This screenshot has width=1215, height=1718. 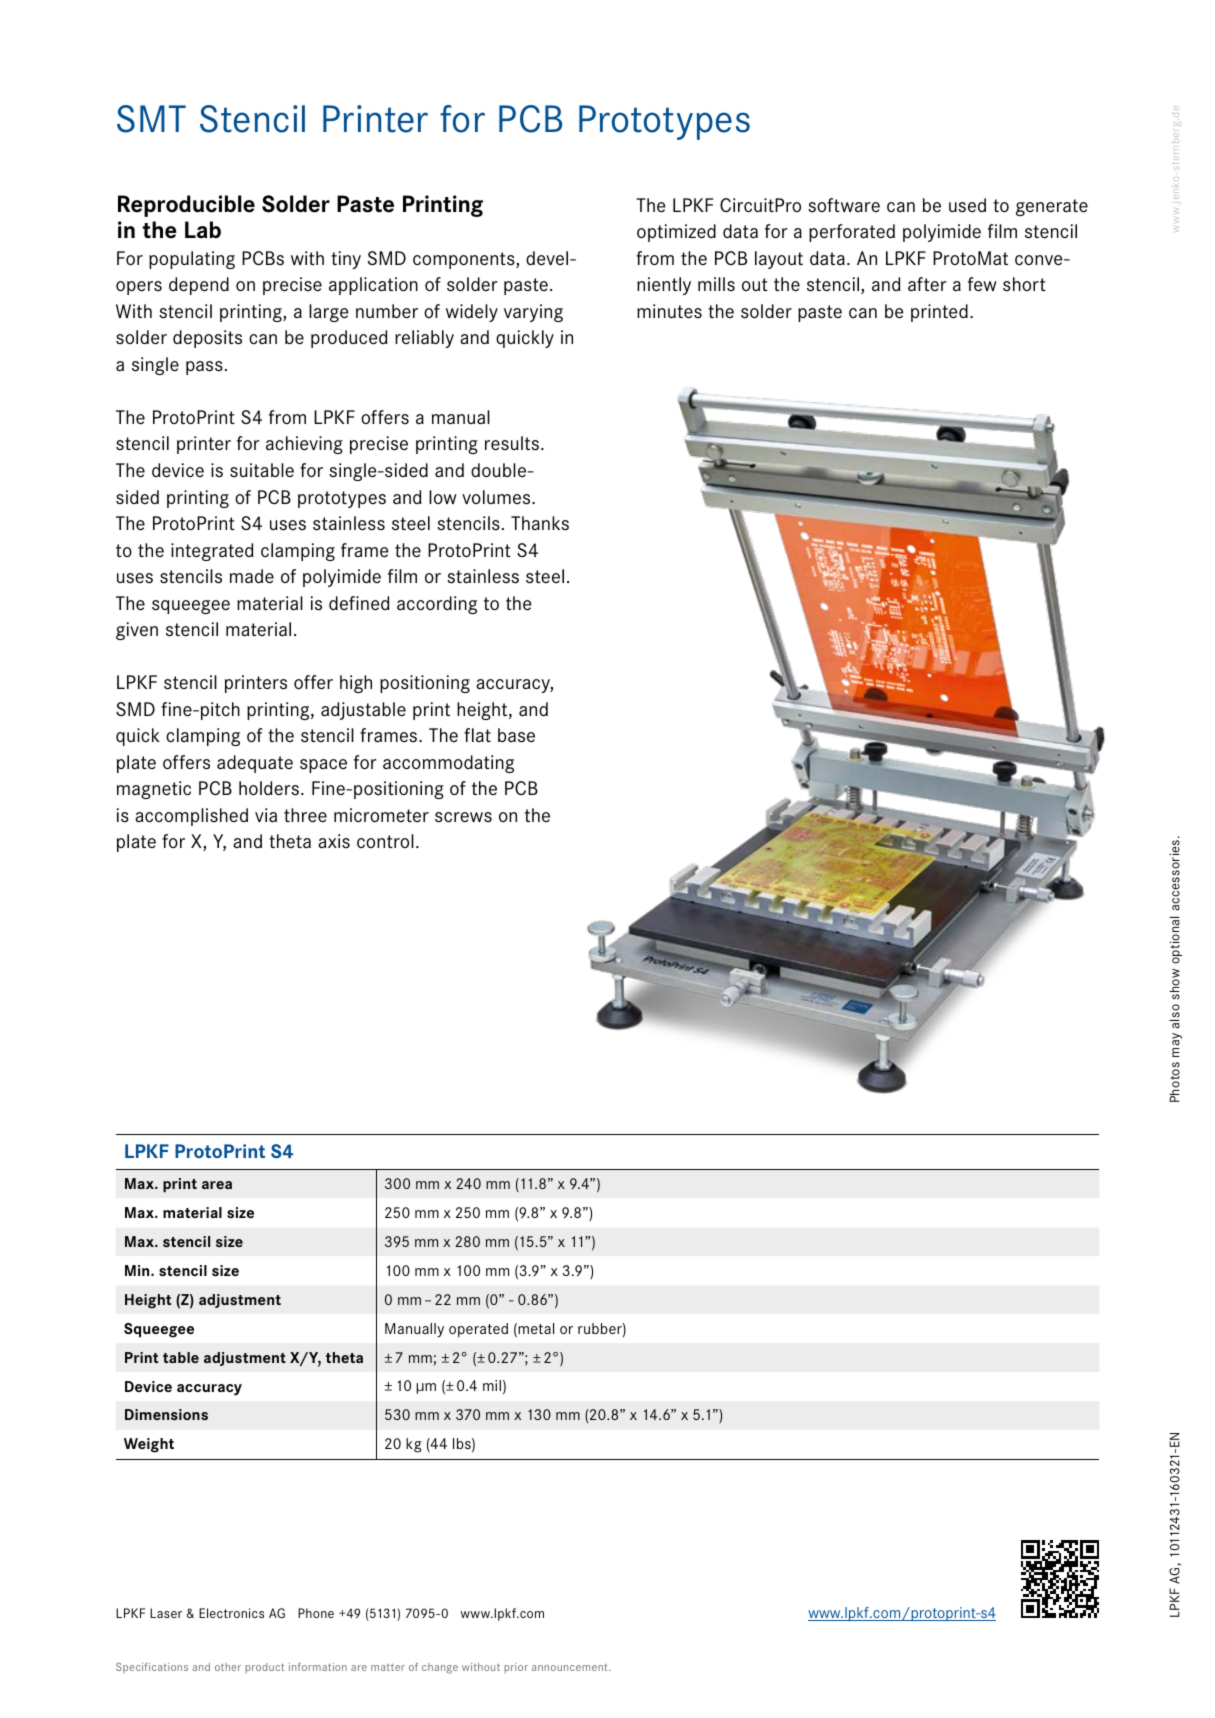 What do you see at coordinates (967, 205) in the screenshot?
I see `used` at bounding box center [967, 205].
